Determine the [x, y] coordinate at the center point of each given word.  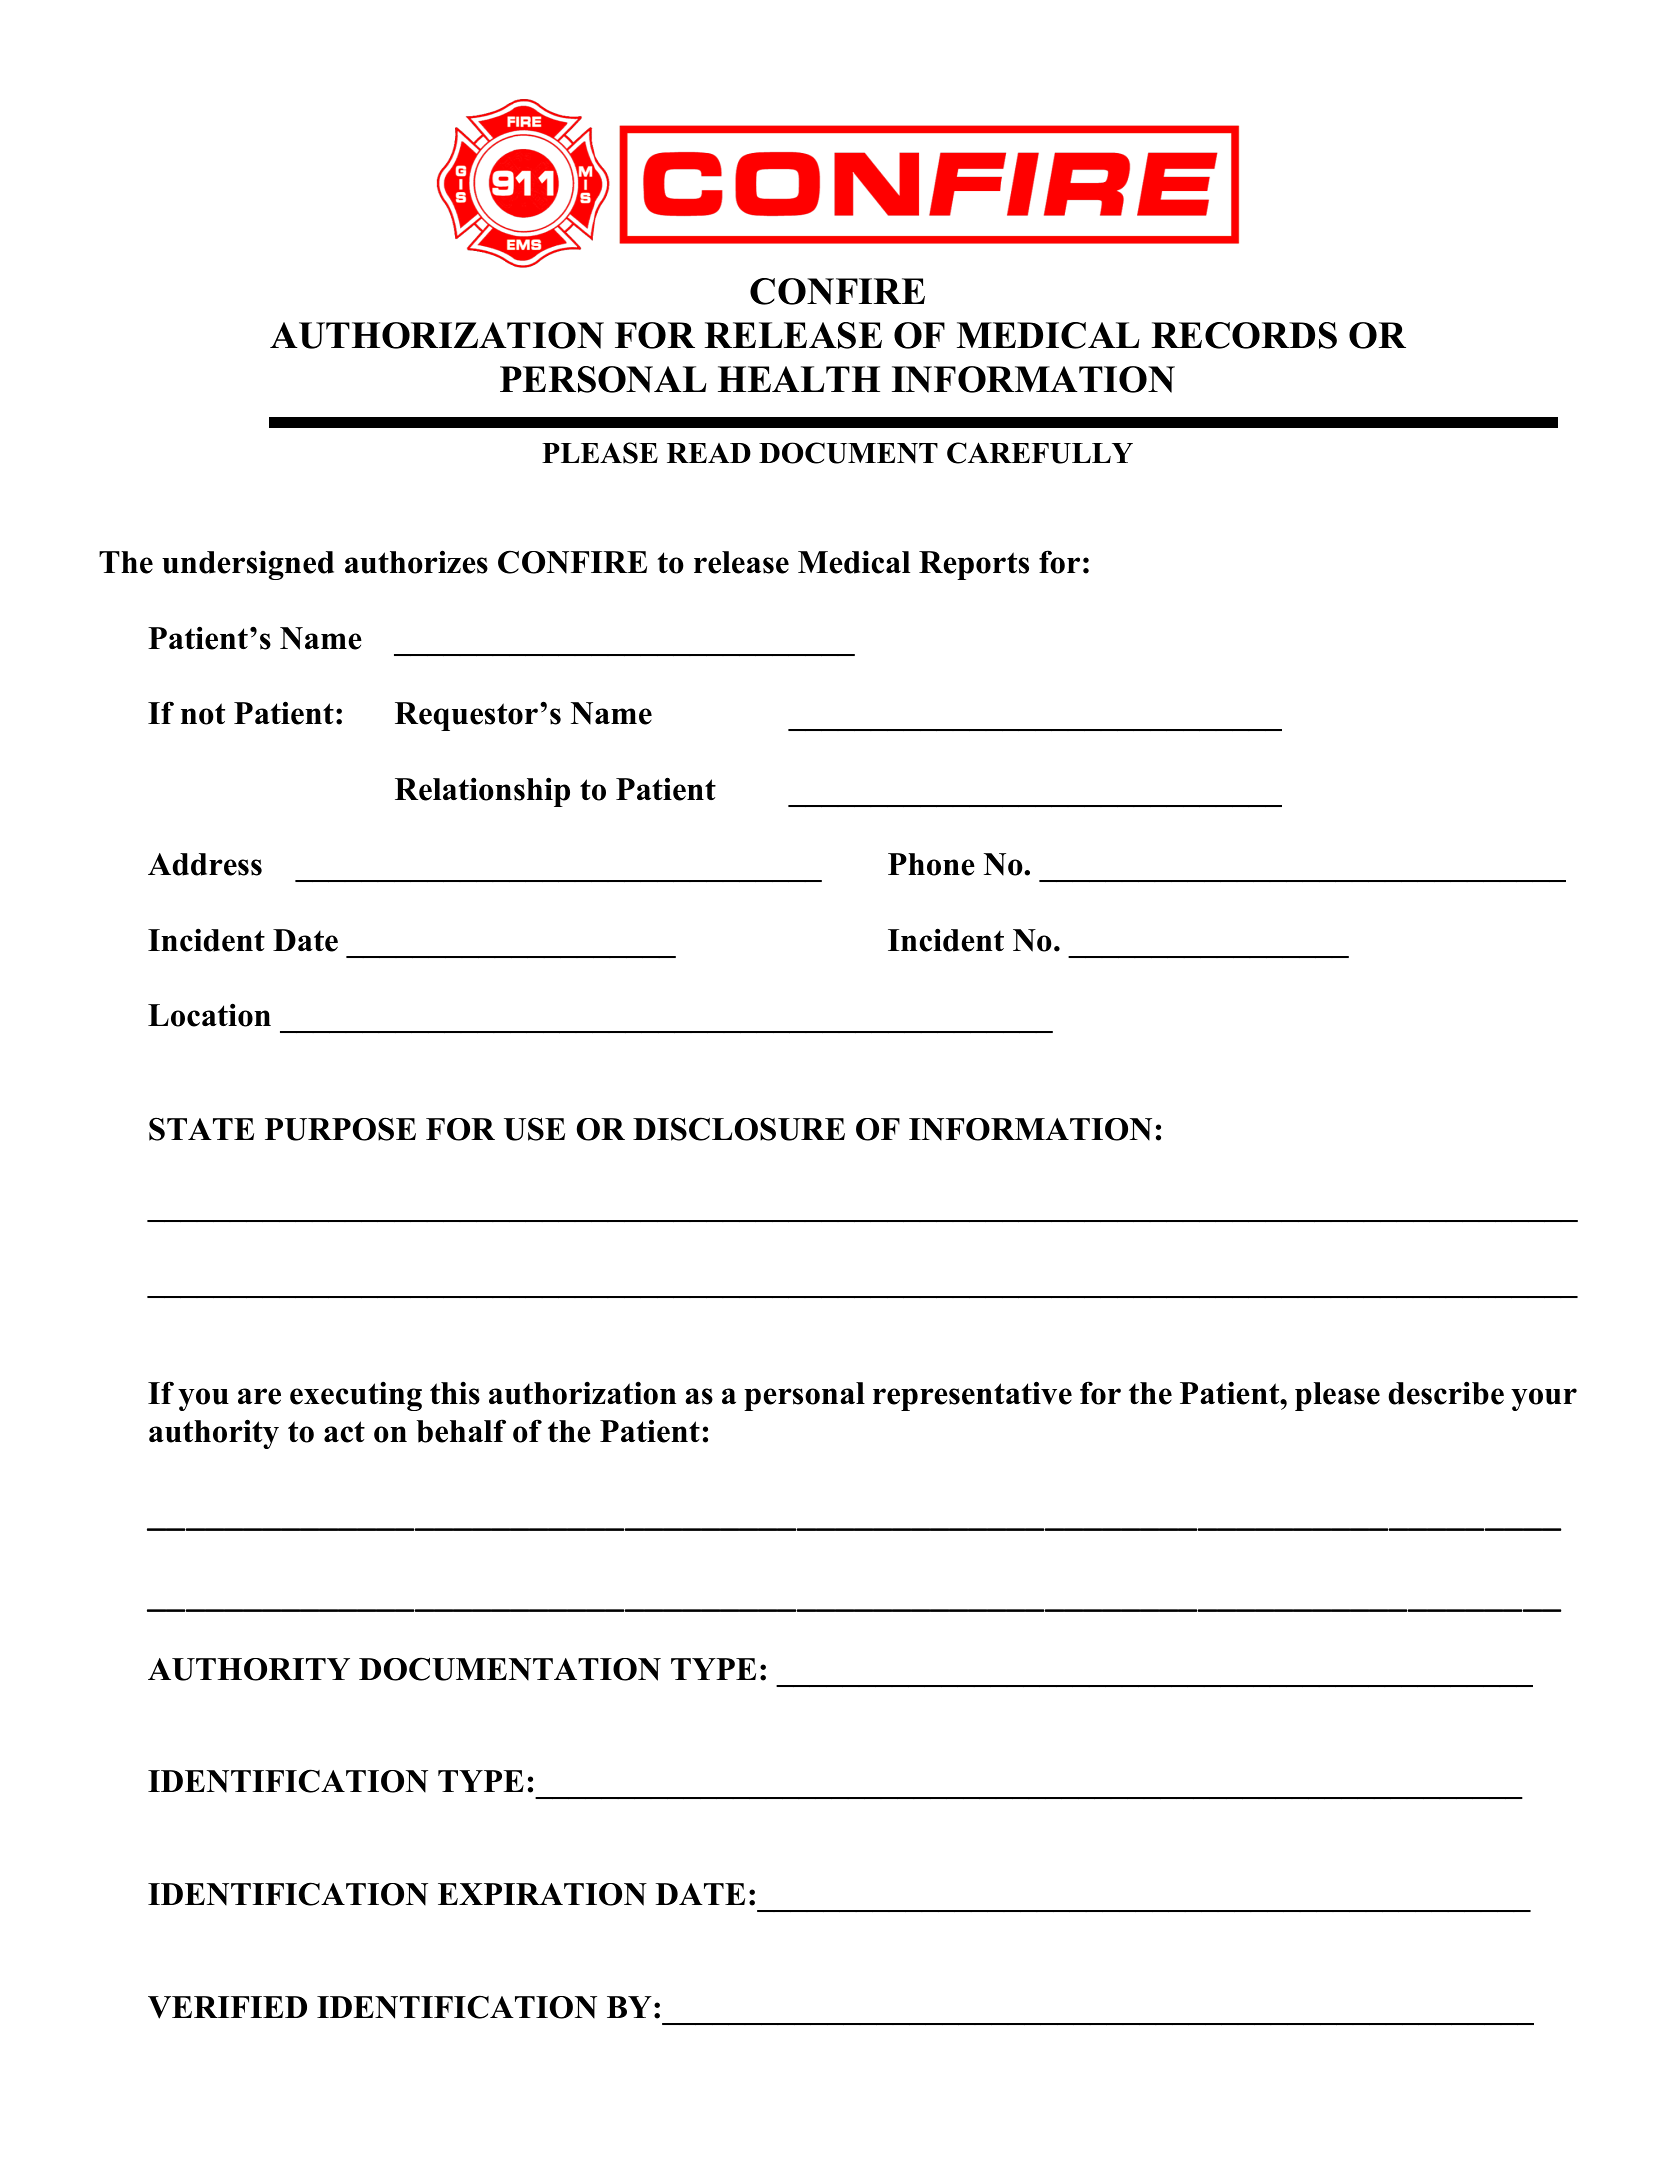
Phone [931, 864]
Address [205, 864]
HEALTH [799, 379]
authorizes [416, 562]
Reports [974, 565]
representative [972, 1396]
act [344, 1432]
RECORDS [1244, 335]
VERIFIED [227, 2007]
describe [1446, 1393]
